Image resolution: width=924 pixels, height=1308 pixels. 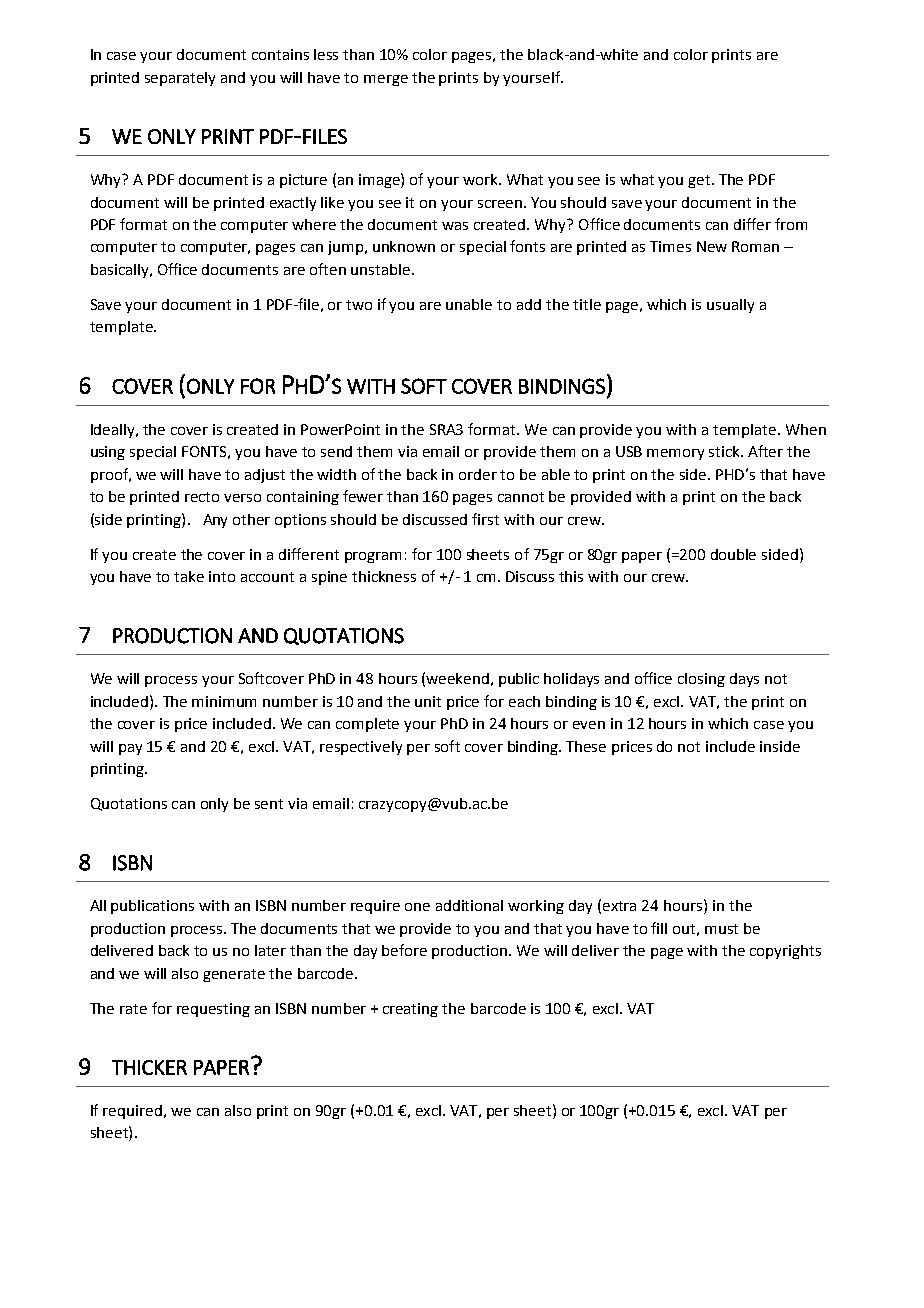 I want to click on sent, so click(x=269, y=804).
